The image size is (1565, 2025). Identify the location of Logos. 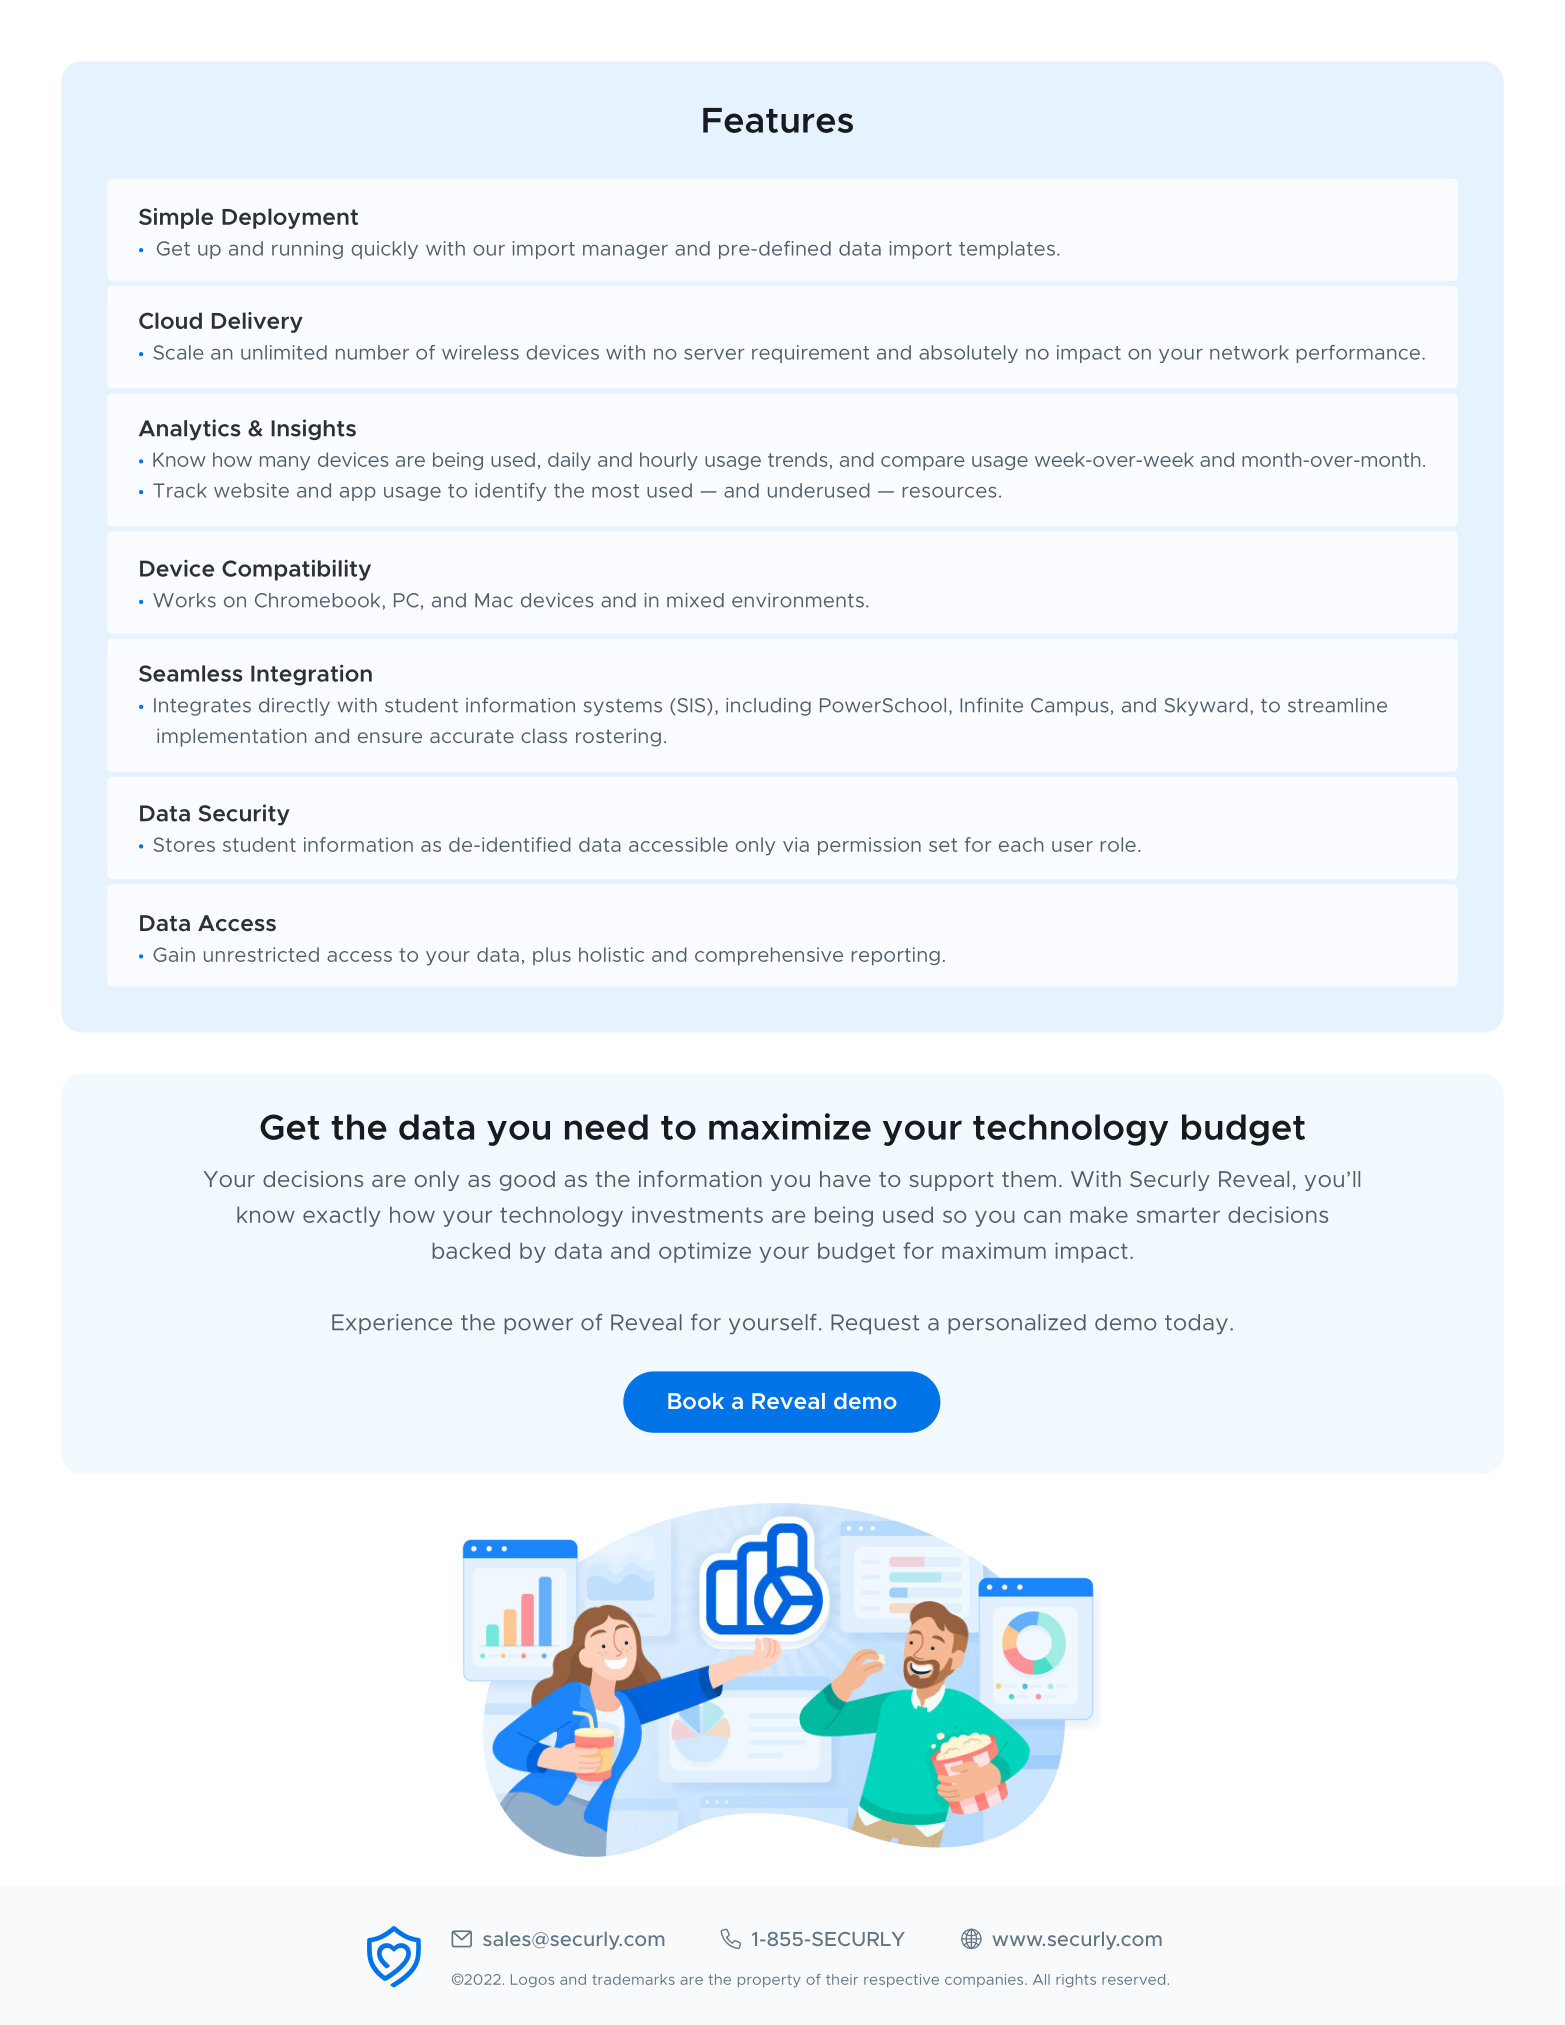
(532, 1980).
